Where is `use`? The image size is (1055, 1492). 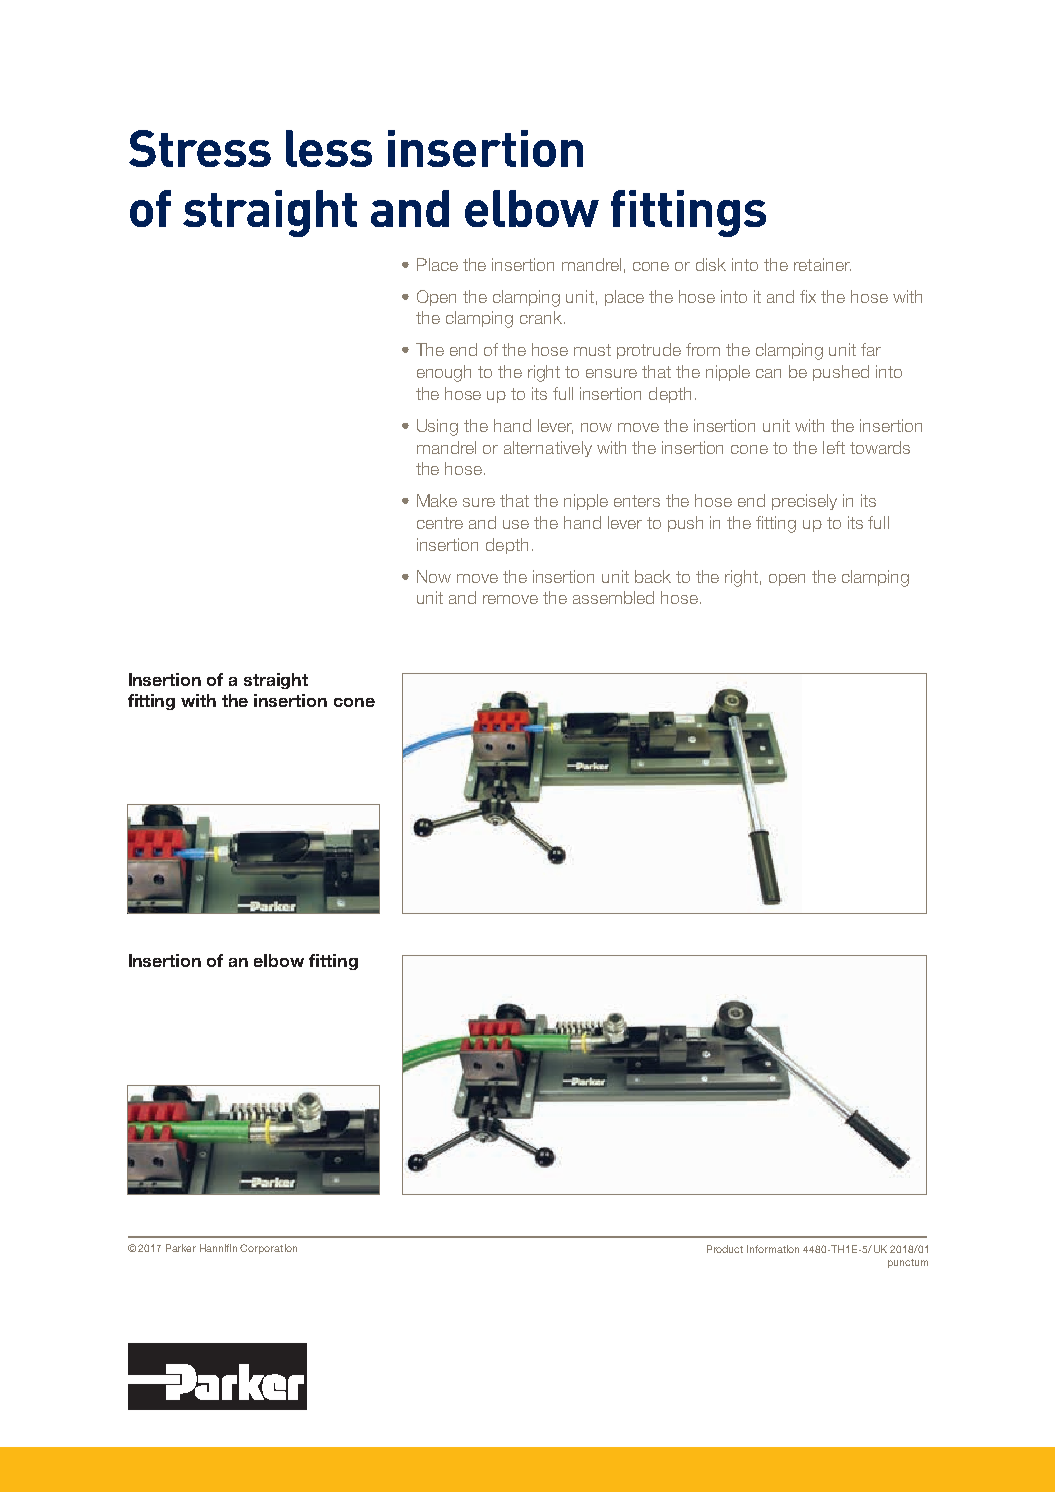
use is located at coordinates (516, 524).
